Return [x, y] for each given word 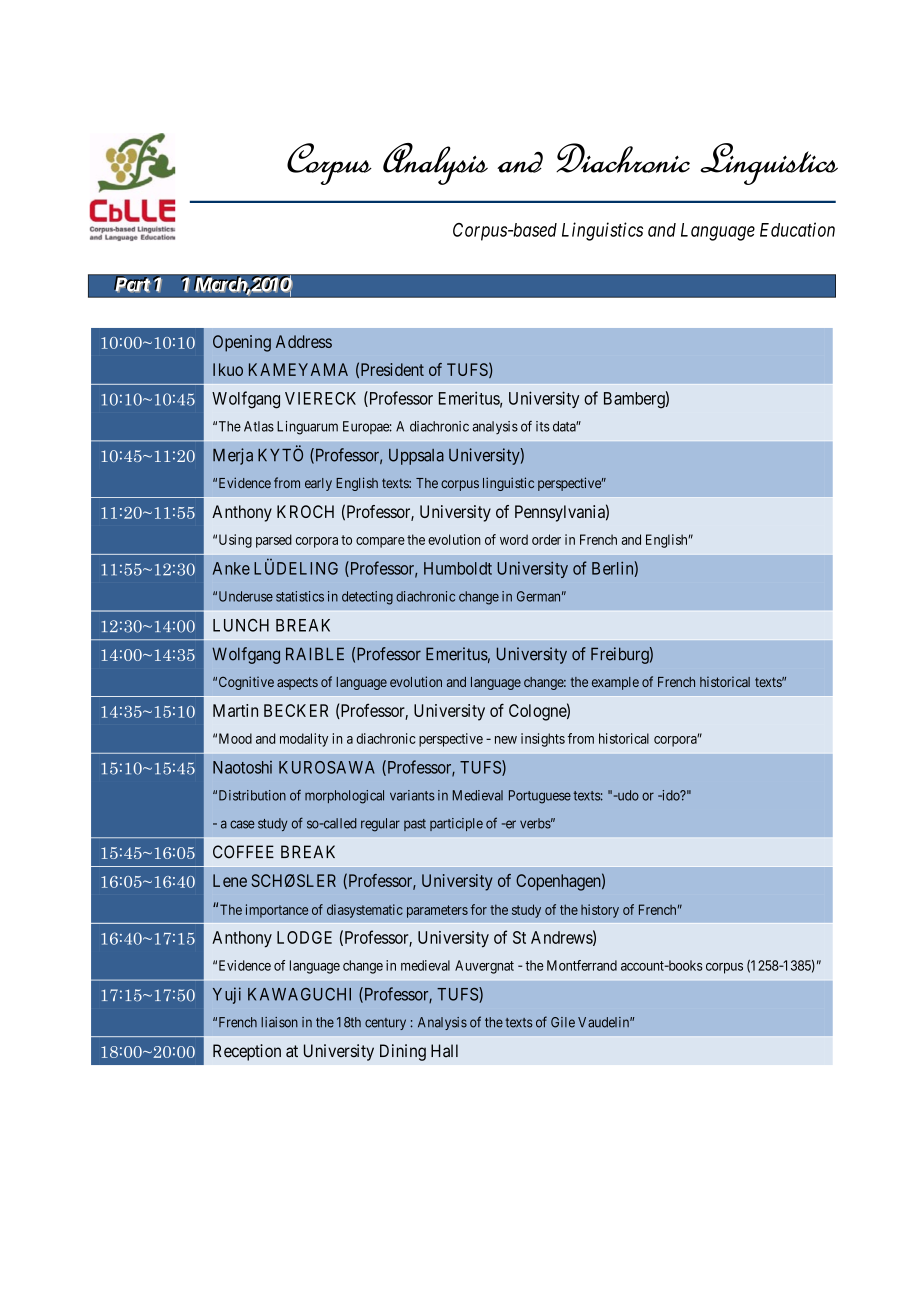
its [543, 426]
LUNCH [241, 625]
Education [797, 229]
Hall [444, 1051]
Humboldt [458, 568]
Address [304, 341]
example [615, 683]
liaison [279, 1022]
